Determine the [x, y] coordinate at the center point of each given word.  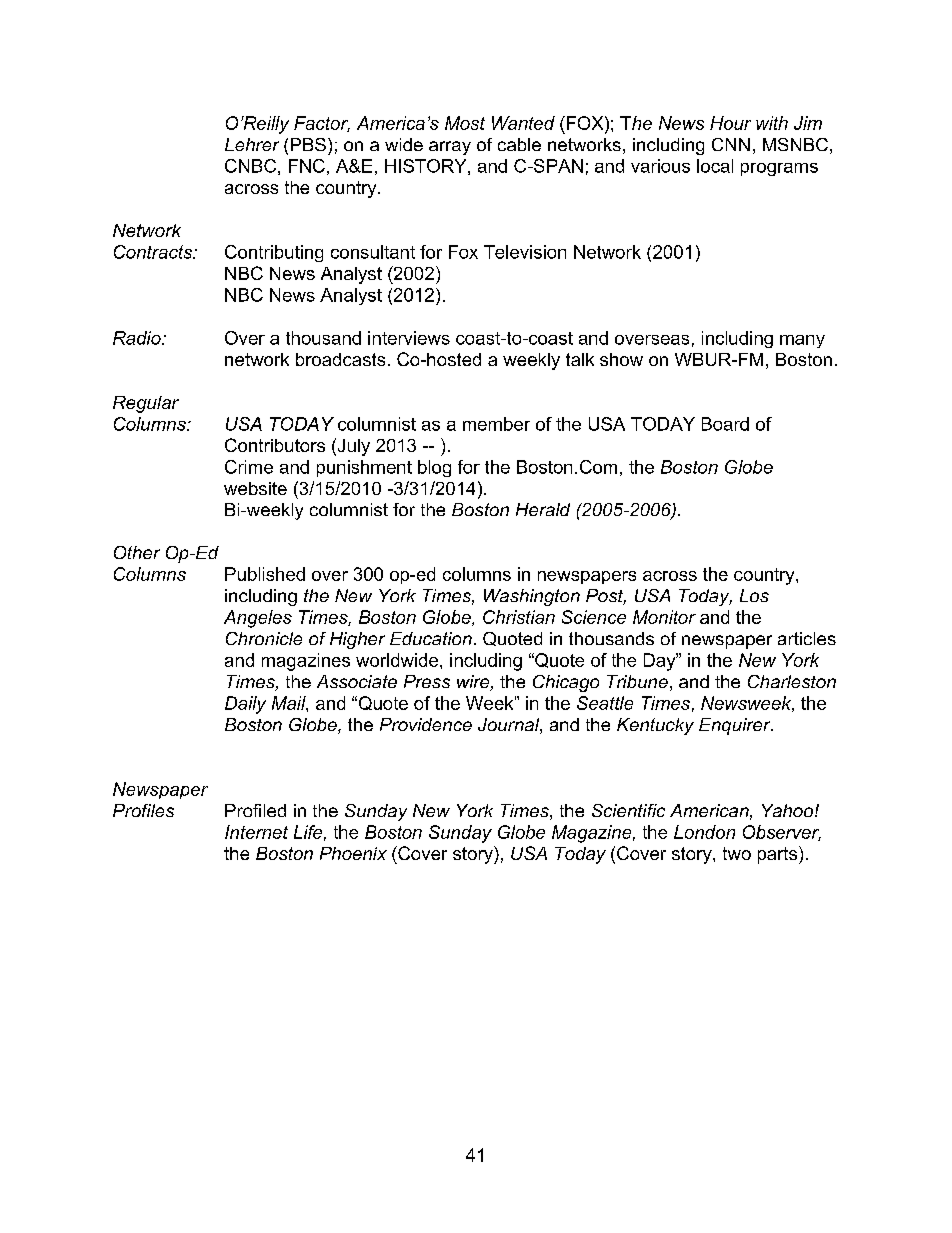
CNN [731, 144]
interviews [409, 338]
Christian [519, 617]
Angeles [258, 619]
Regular [146, 404]
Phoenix [353, 853]
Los [754, 595]
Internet [256, 832]
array [450, 148]
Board [725, 424]
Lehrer [252, 144]
